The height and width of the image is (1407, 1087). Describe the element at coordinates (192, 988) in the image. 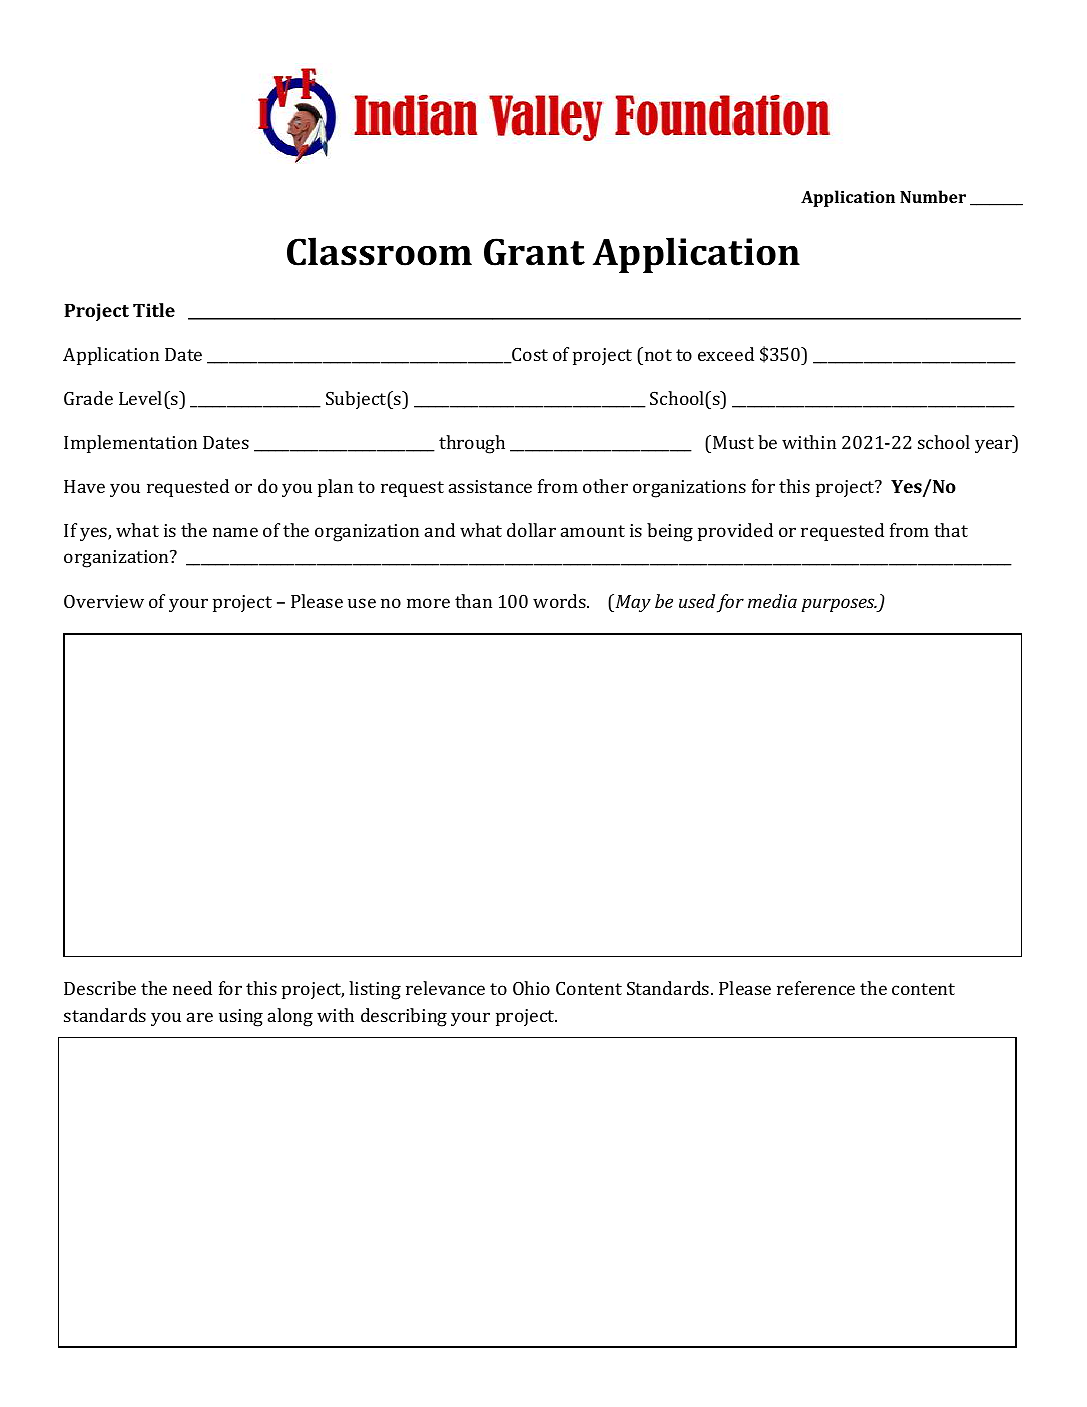

I see `need` at that location.
